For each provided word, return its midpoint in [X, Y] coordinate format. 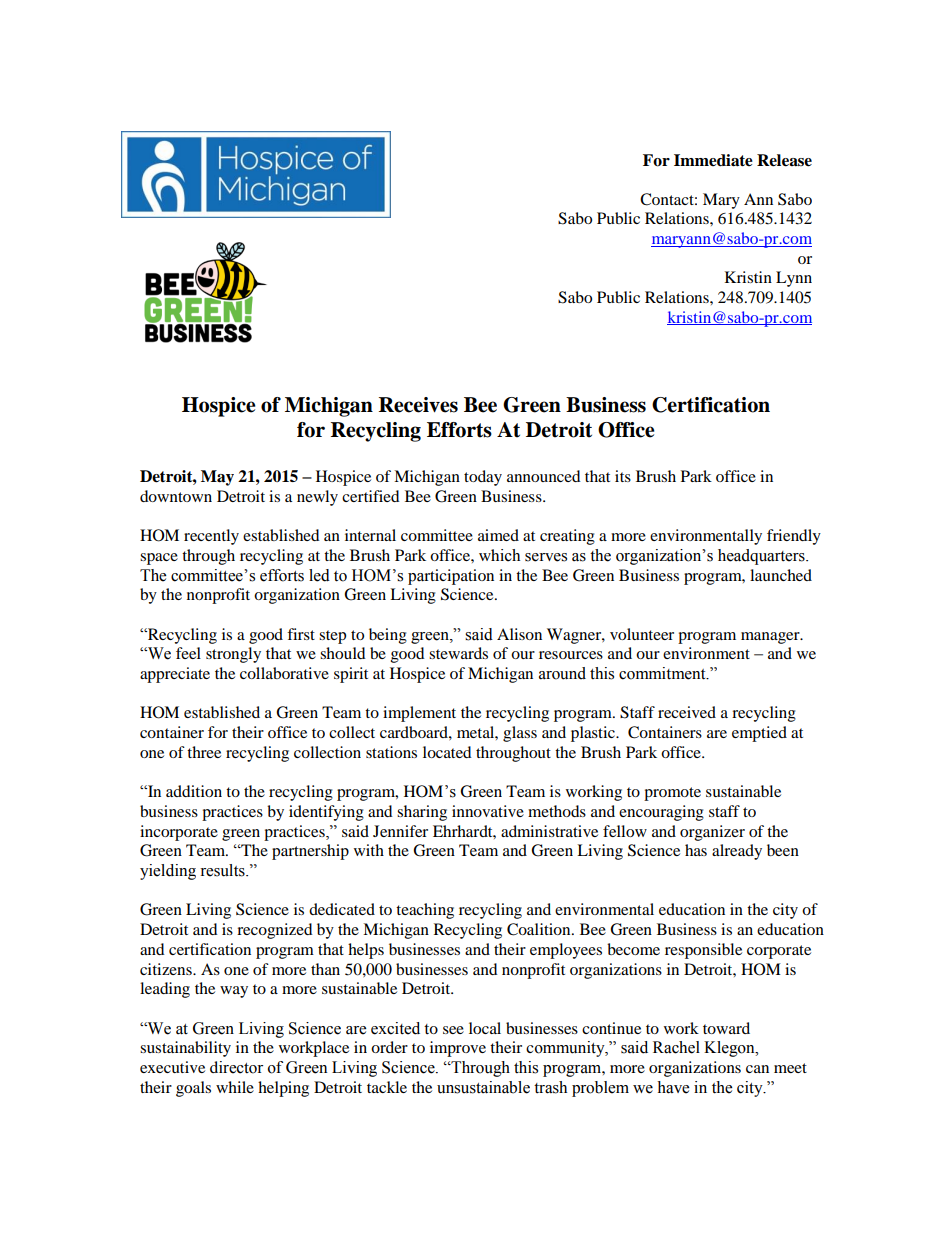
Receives [418, 405]
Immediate [713, 160]
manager [771, 638]
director [236, 1067]
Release [784, 160]
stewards [458, 653]
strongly [233, 655]
